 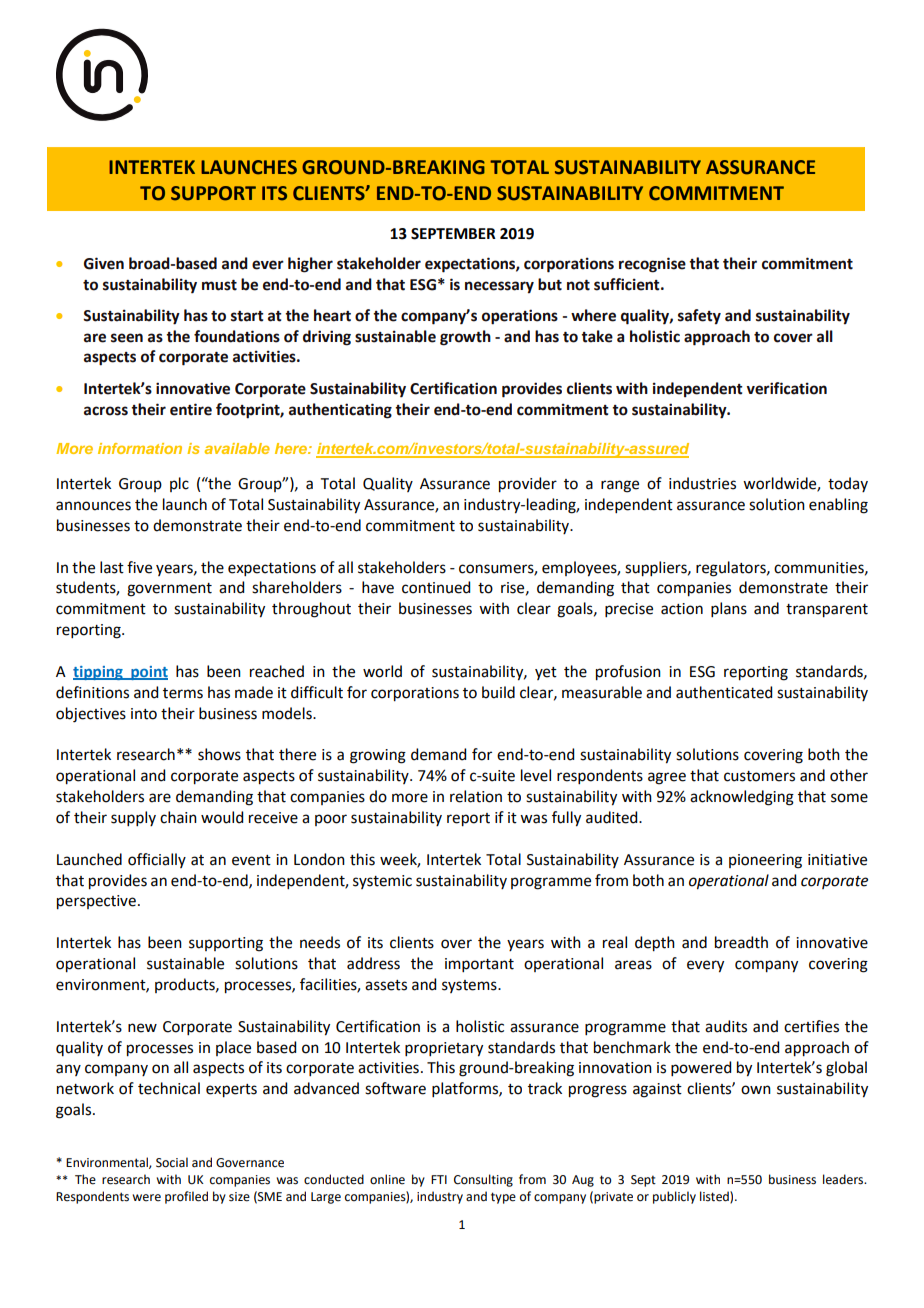 I want to click on officially, so click(x=157, y=860).
